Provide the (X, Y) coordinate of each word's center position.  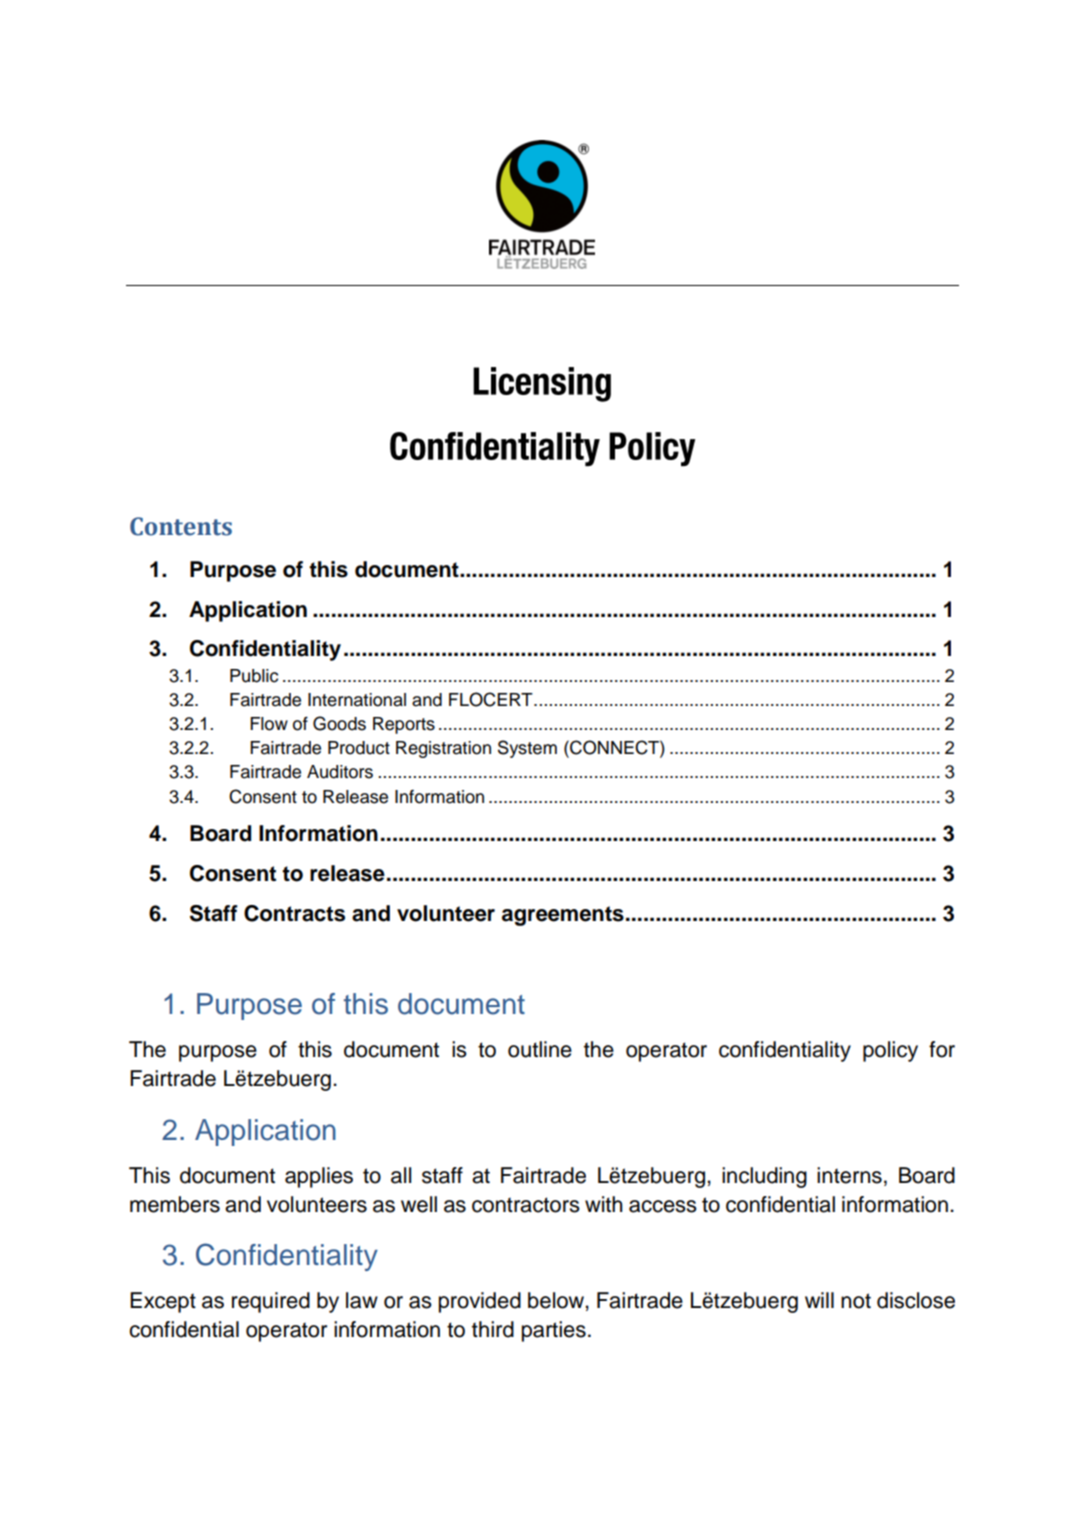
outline (540, 1049)
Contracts (294, 913)
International (357, 700)
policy (890, 1051)
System (527, 749)
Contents (181, 526)
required (271, 1302)
